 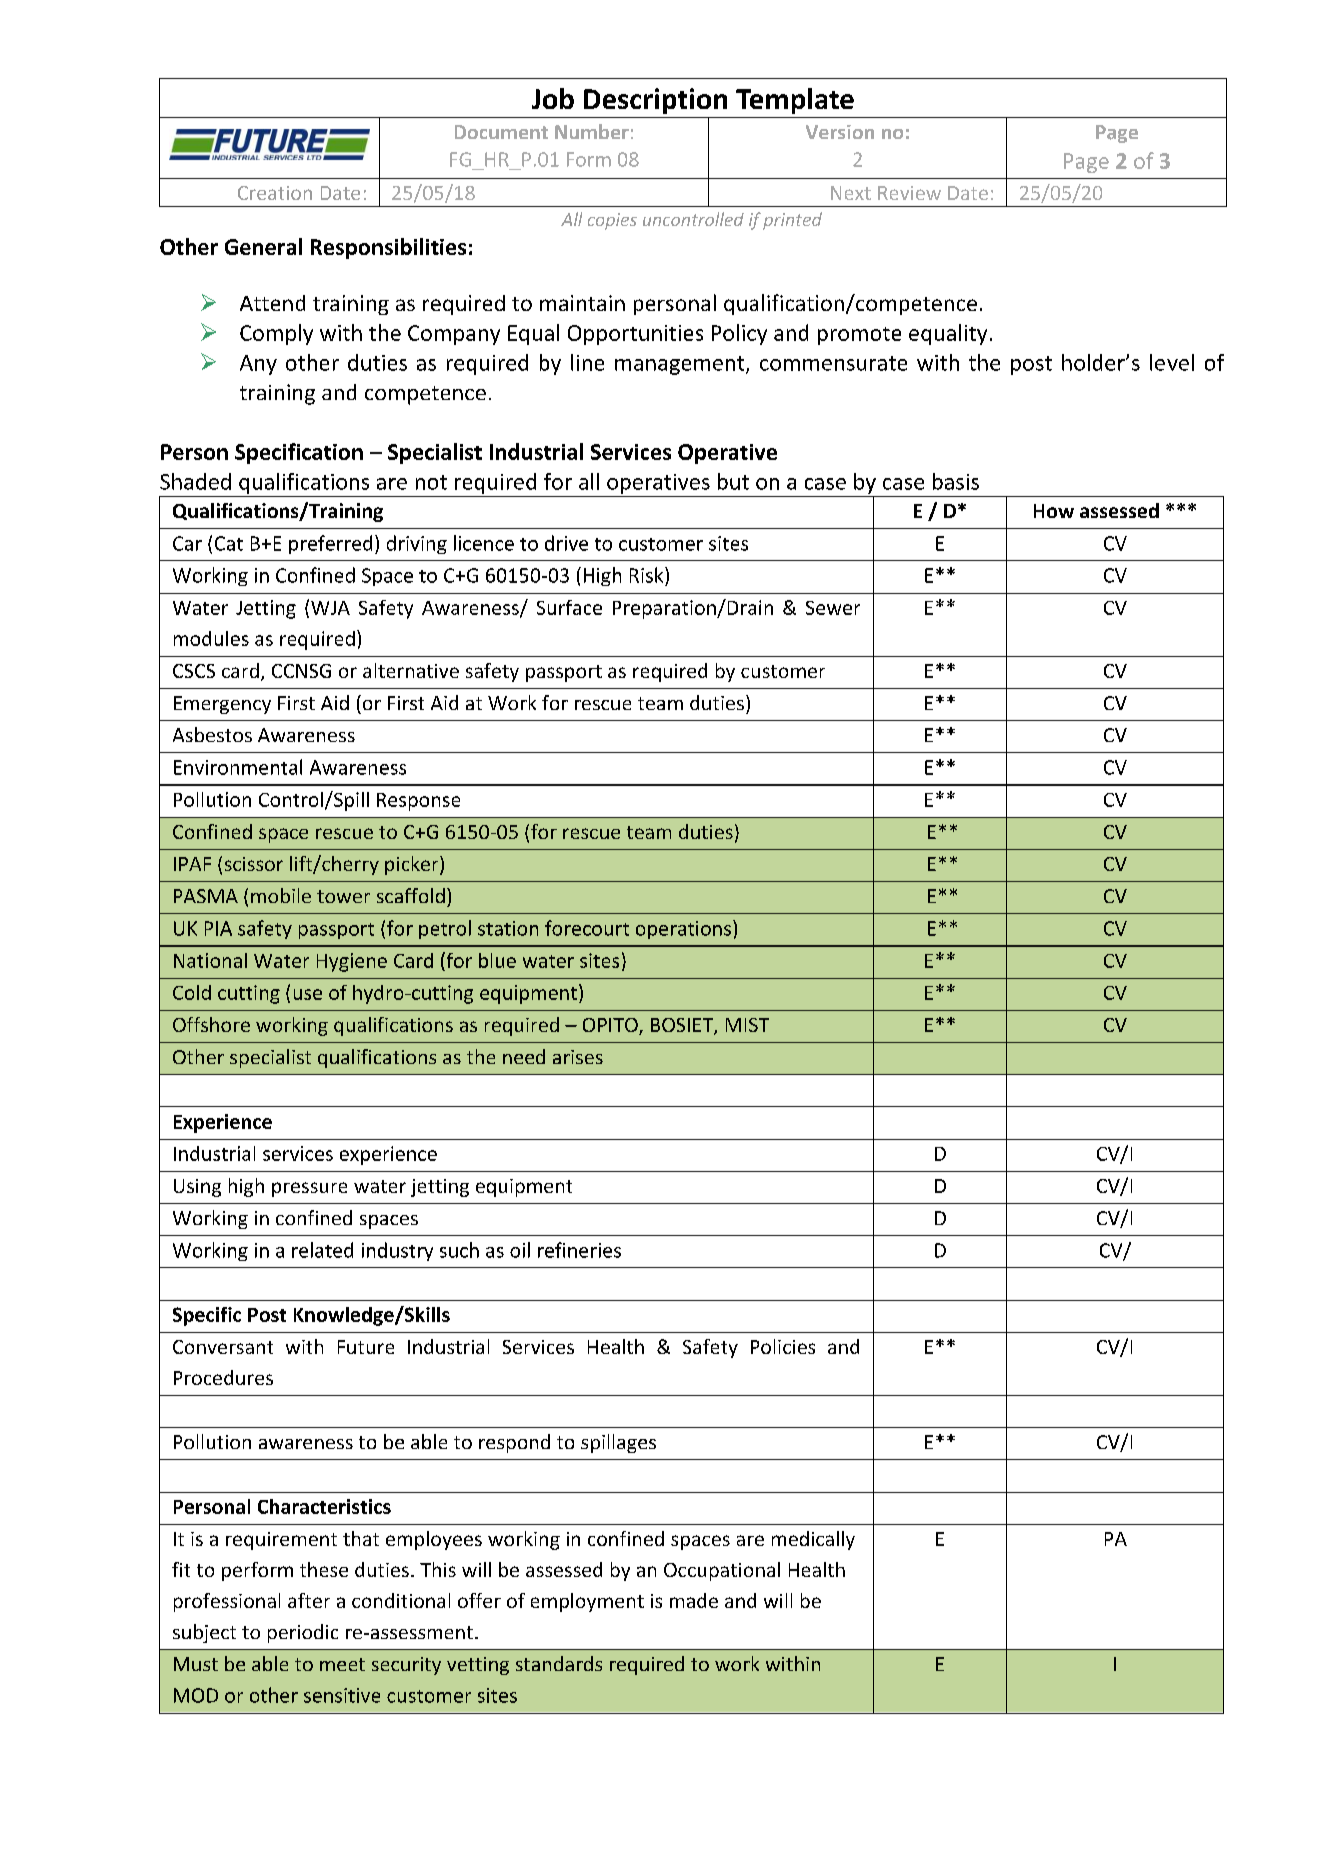 What do you see at coordinates (694, 1600) in the screenshot?
I see `made` at bounding box center [694, 1600].
